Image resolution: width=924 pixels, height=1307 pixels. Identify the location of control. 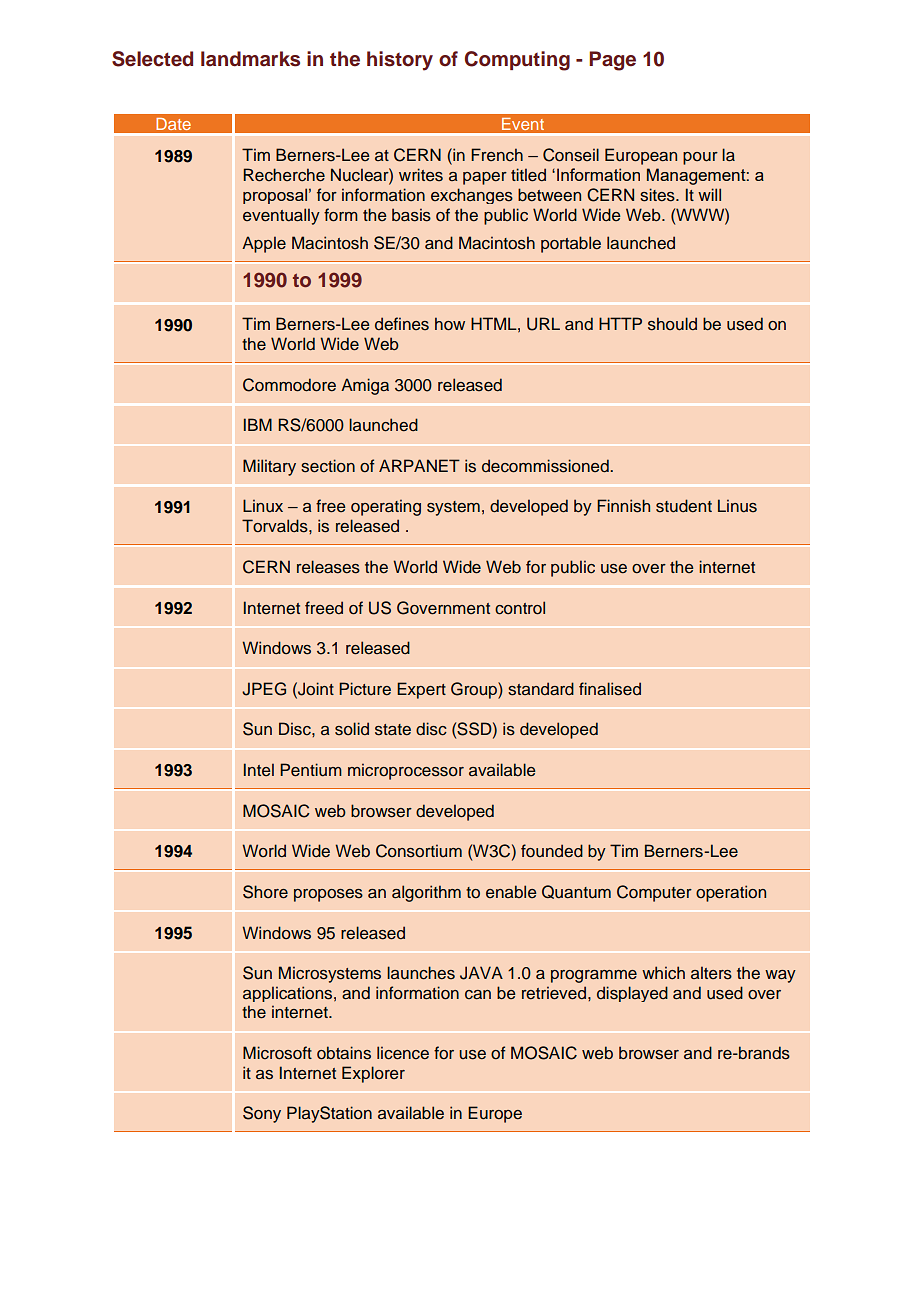
(520, 608).
